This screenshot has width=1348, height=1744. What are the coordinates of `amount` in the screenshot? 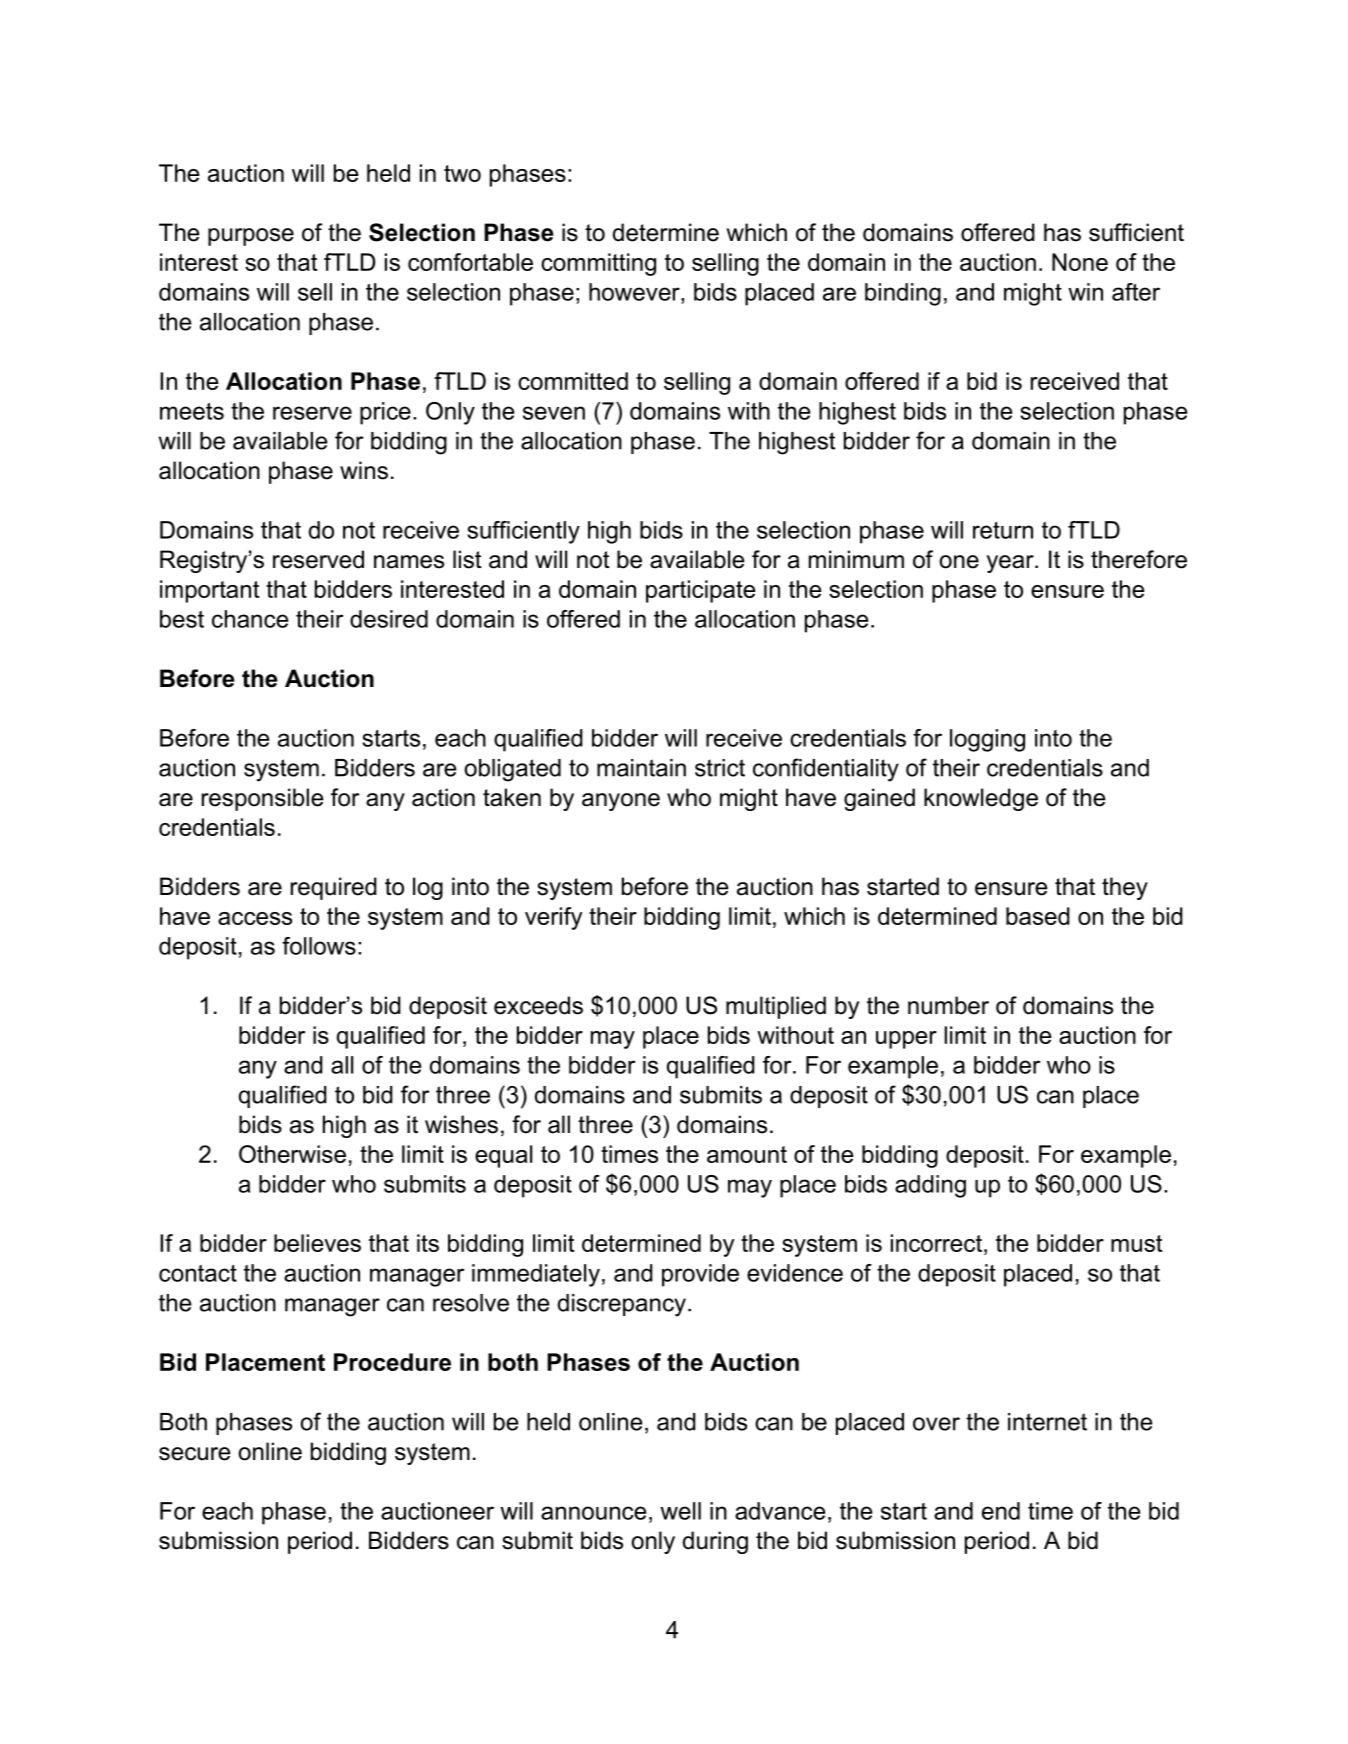 It's located at (747, 1154).
